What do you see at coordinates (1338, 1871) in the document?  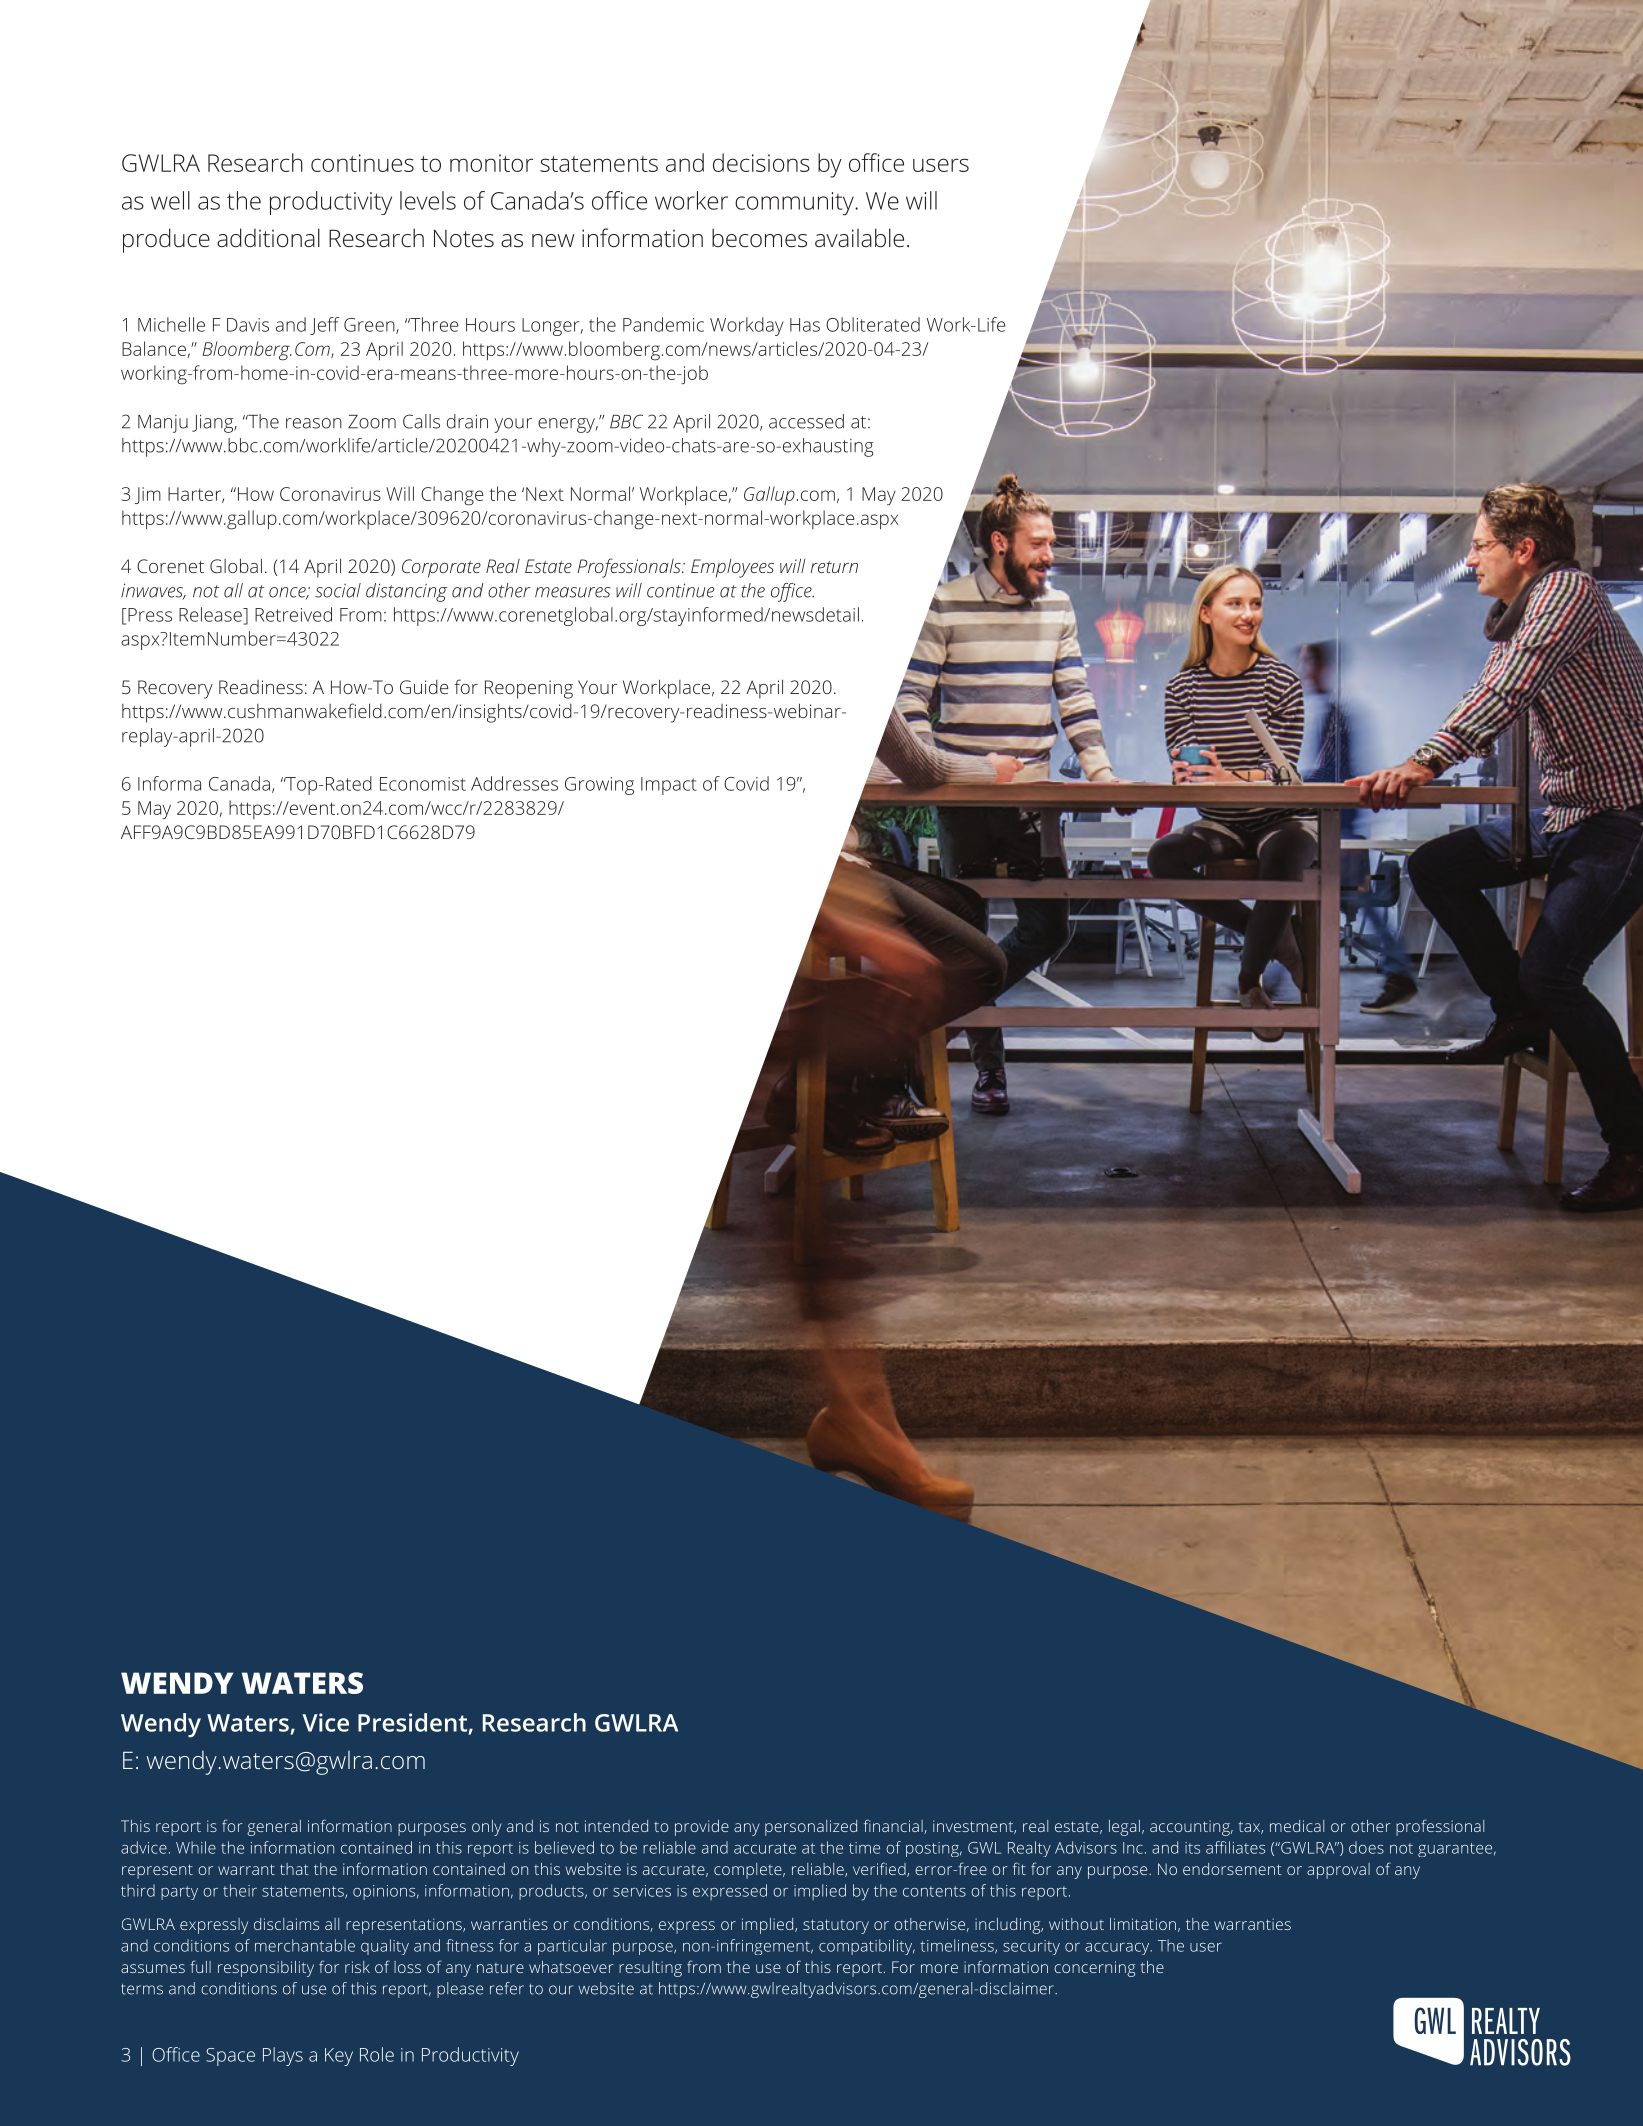 I see `approval` at bounding box center [1338, 1871].
